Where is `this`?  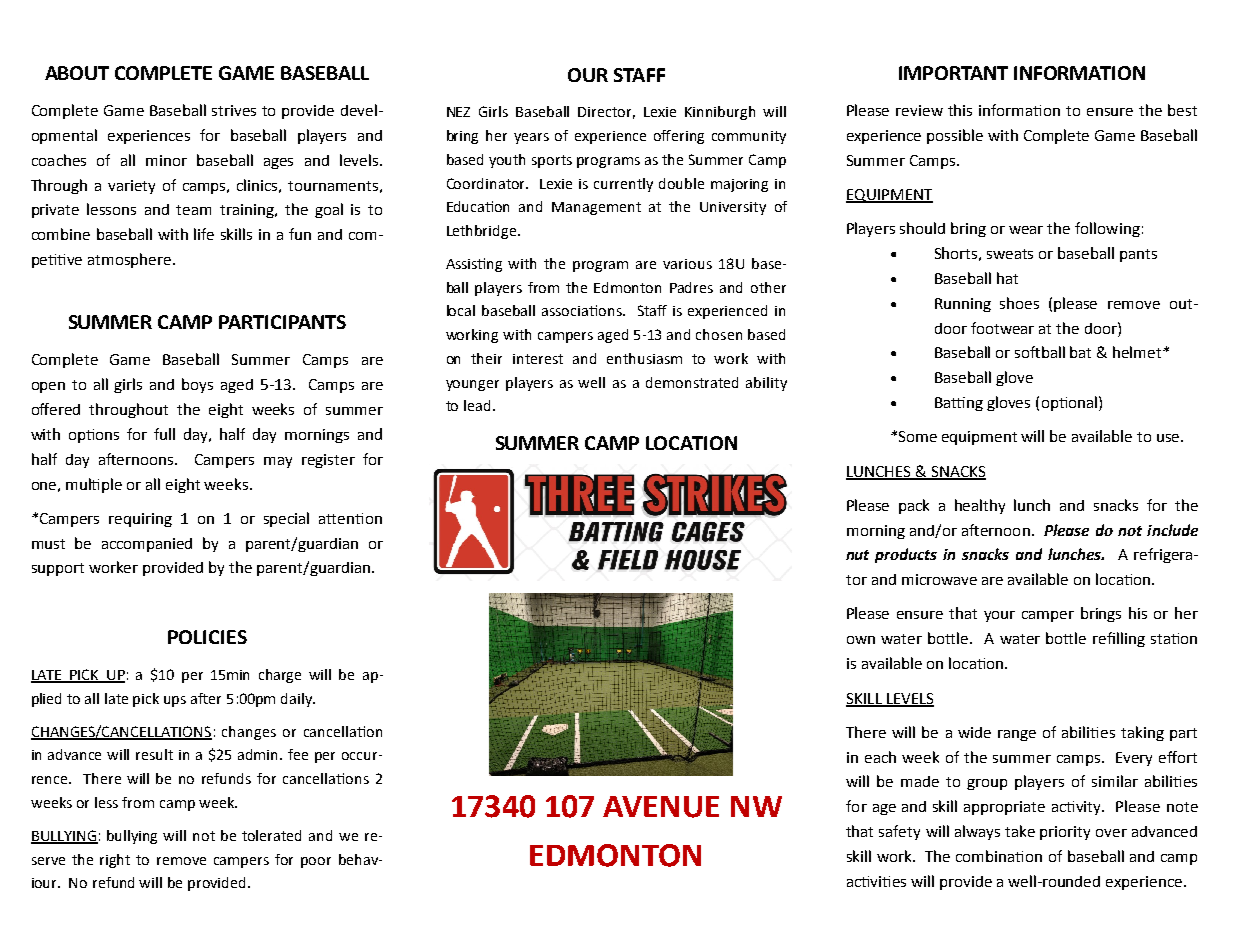 this is located at coordinates (960, 110).
